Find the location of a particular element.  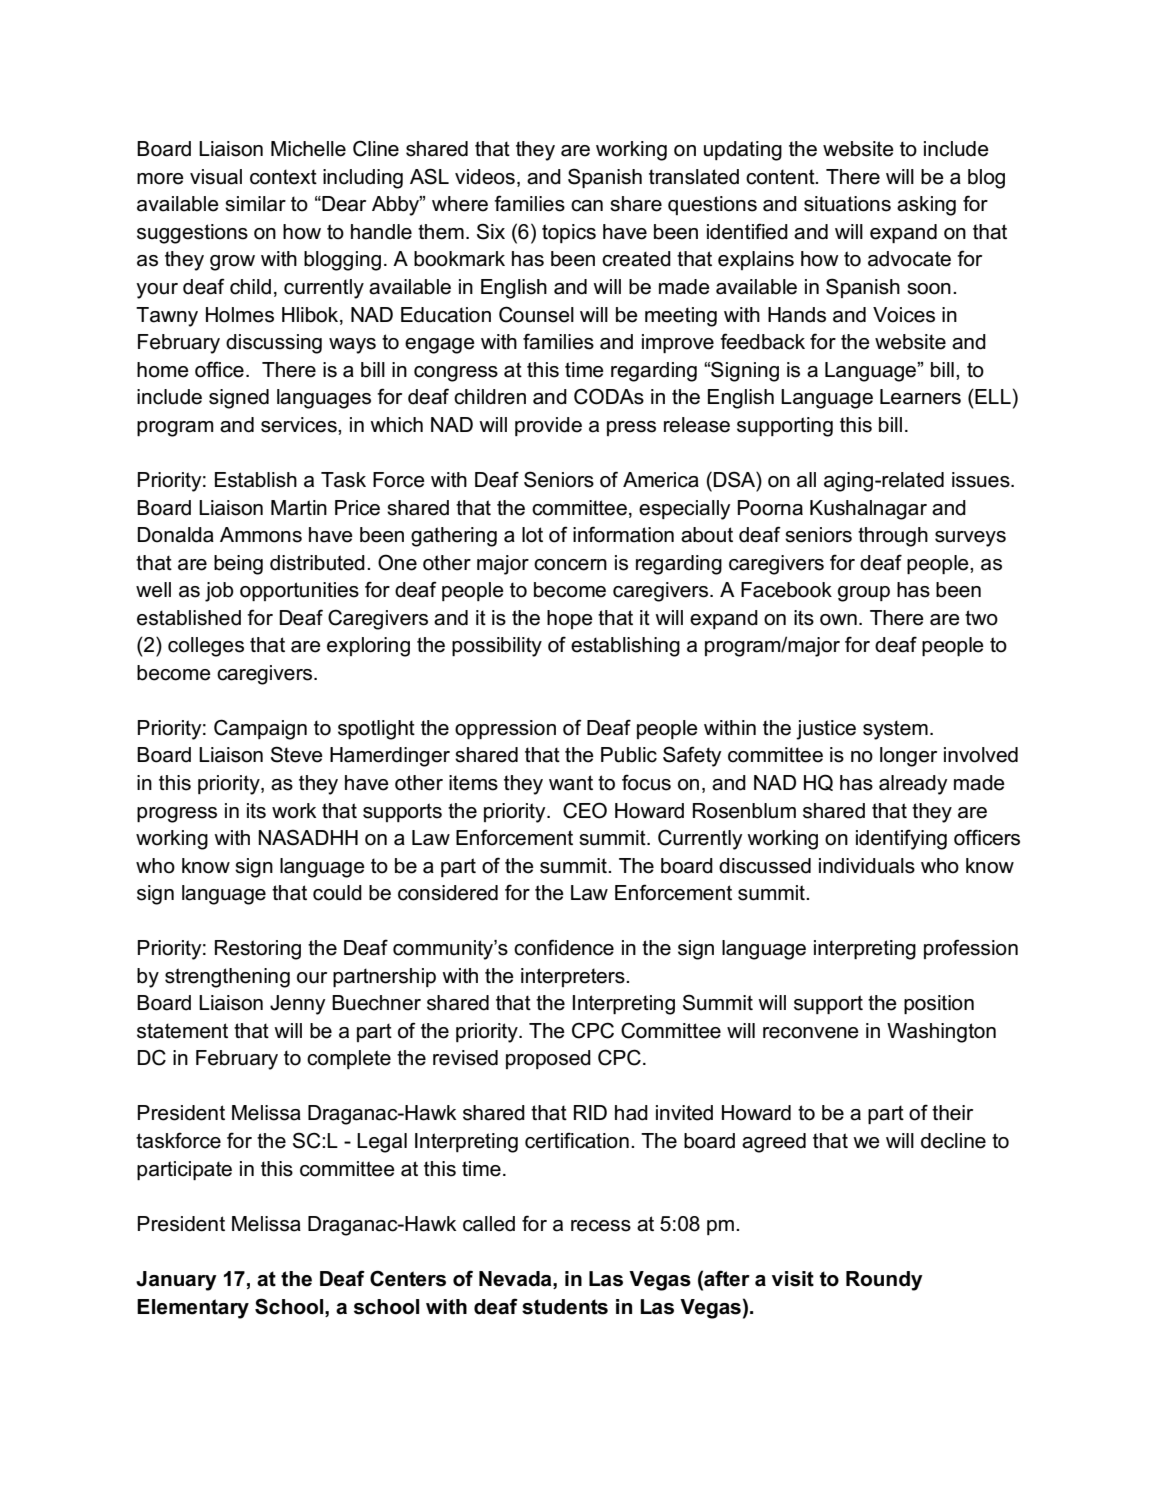

Public is located at coordinates (629, 755).
